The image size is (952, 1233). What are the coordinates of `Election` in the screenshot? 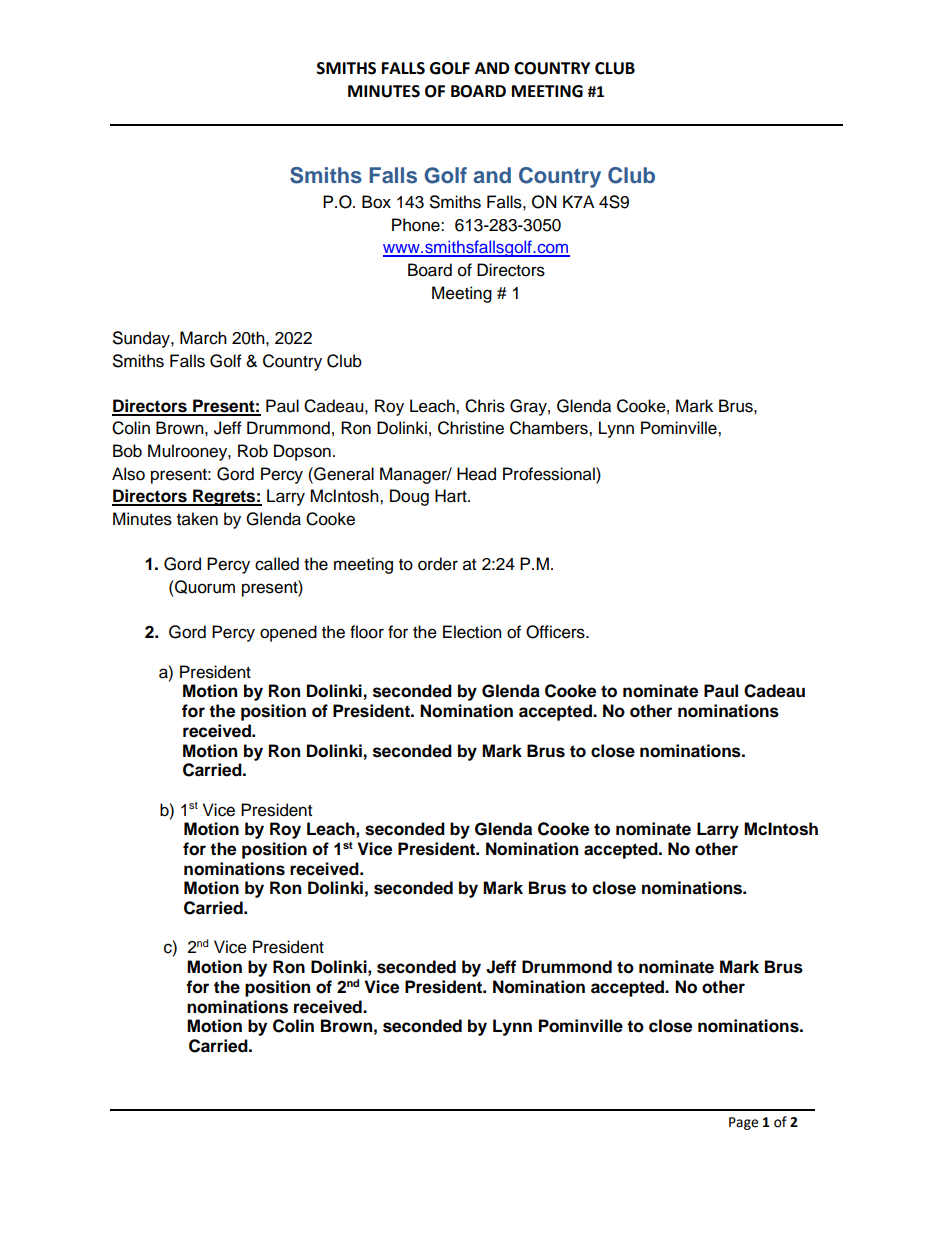 It's located at (472, 632).
